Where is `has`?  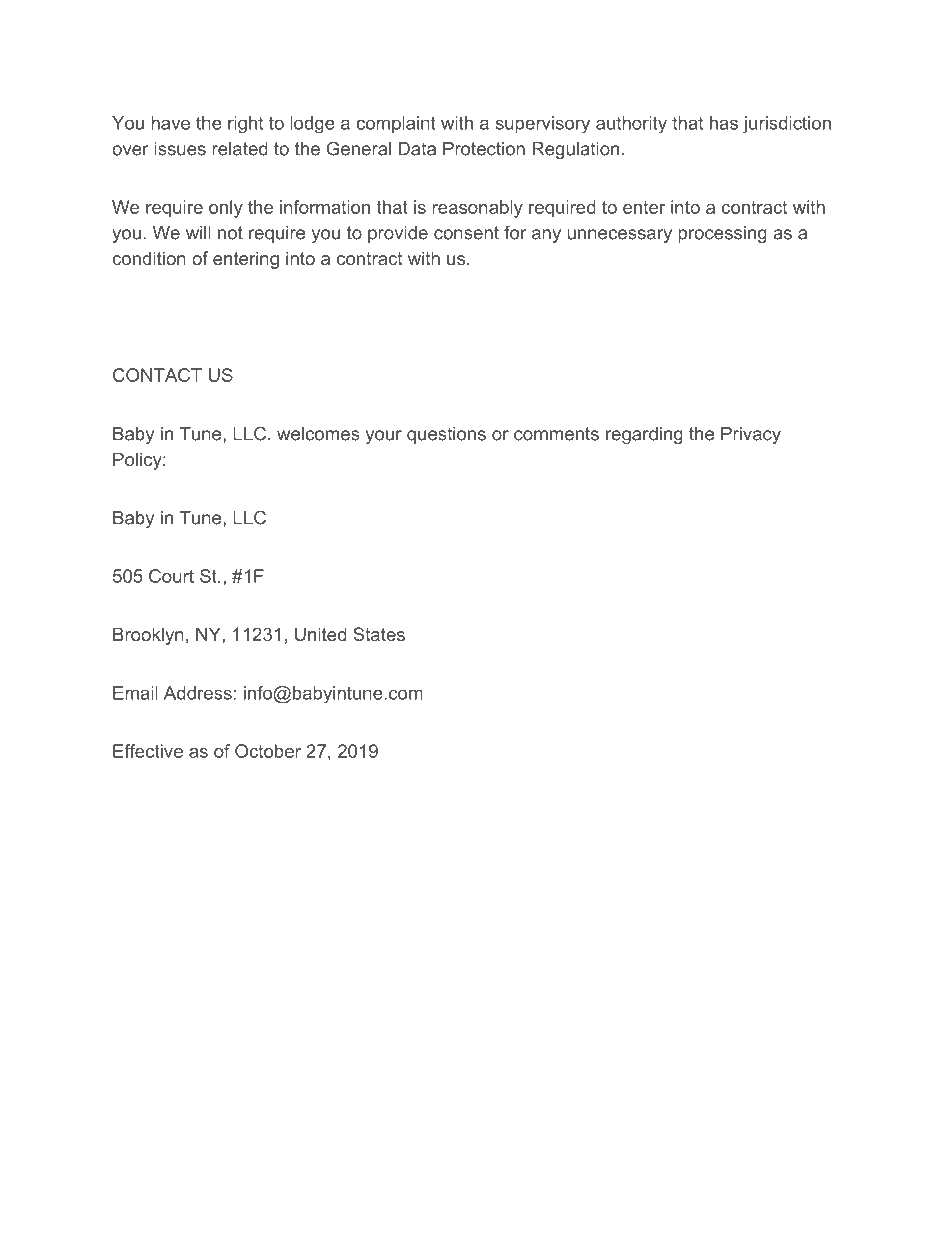
has is located at coordinates (724, 123).
